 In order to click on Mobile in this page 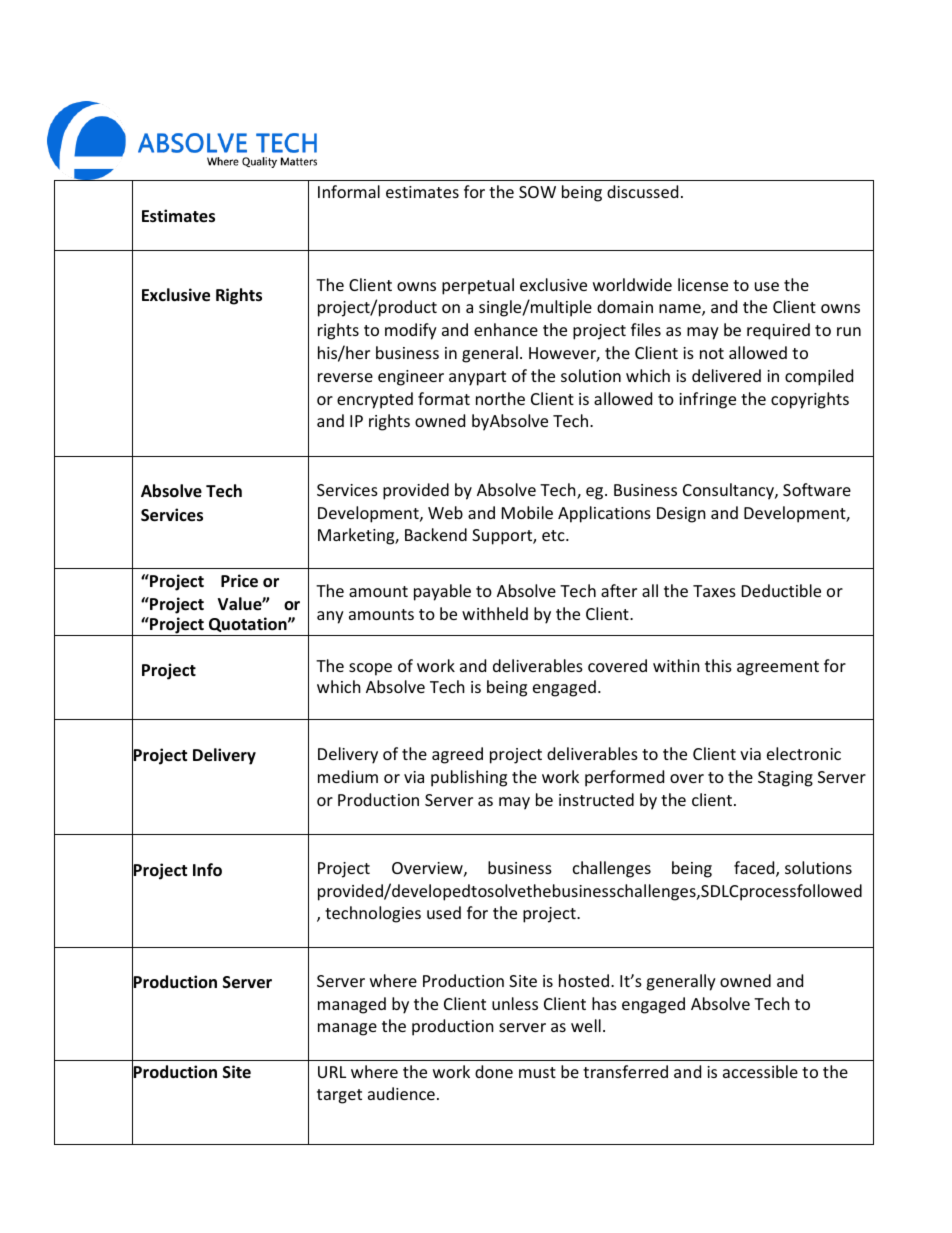, I will do `click(527, 512)`.
